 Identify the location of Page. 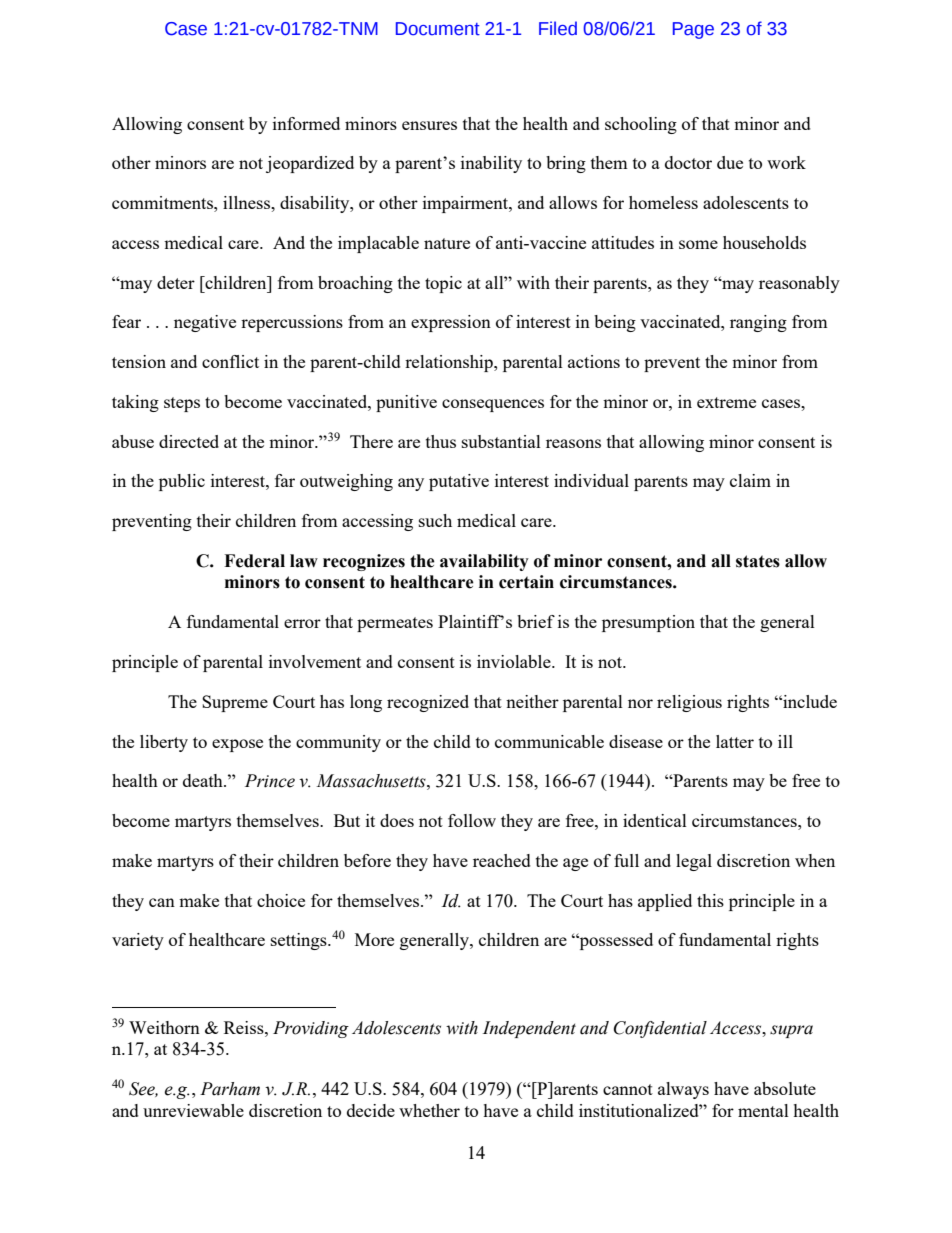
(693, 30).
